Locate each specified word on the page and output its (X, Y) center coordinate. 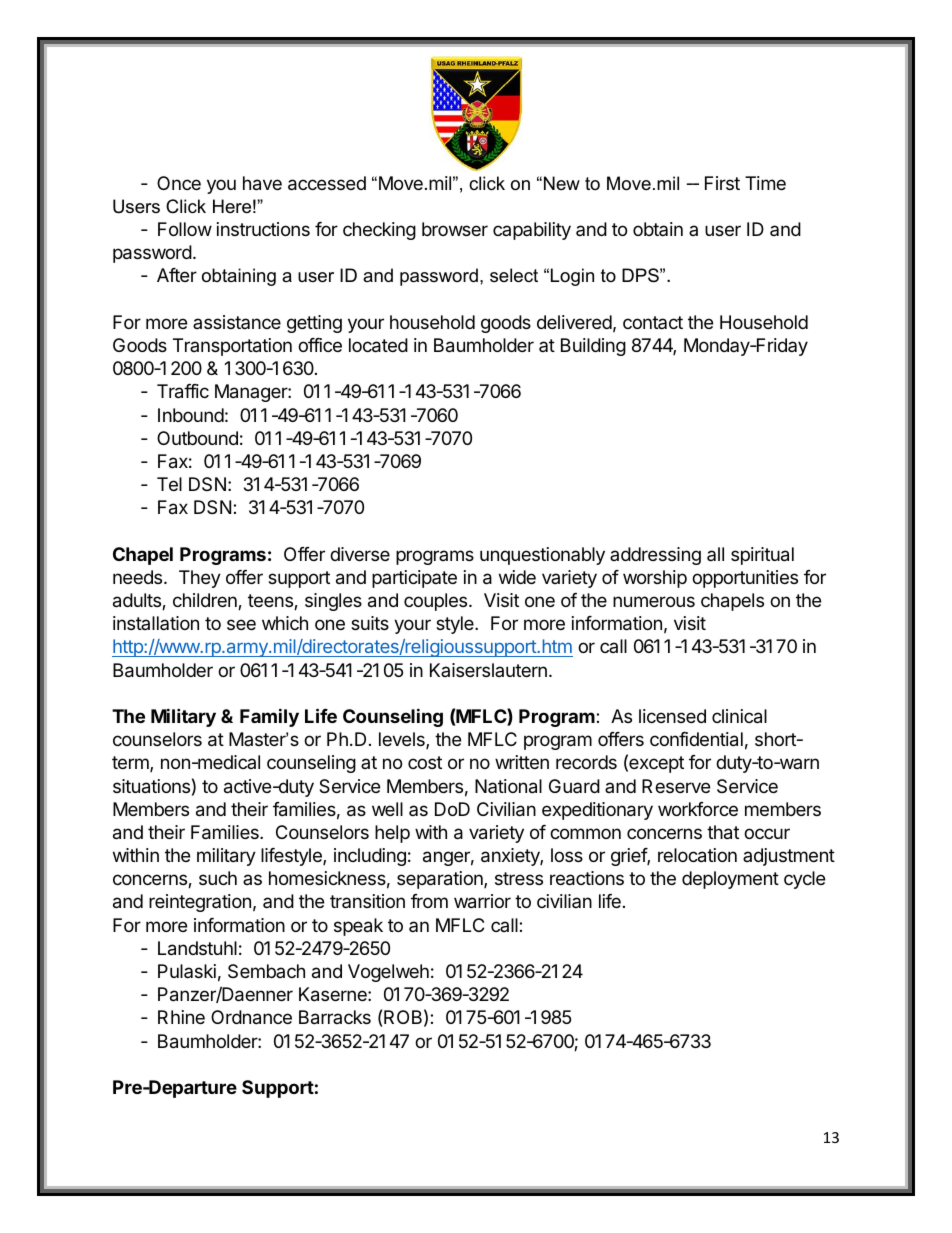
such (218, 878)
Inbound (191, 415)
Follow (185, 229)
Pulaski (187, 971)
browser (455, 229)
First (722, 183)
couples (437, 602)
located (378, 345)
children (206, 601)
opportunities (745, 579)
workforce (698, 809)
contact (653, 322)
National (508, 786)
